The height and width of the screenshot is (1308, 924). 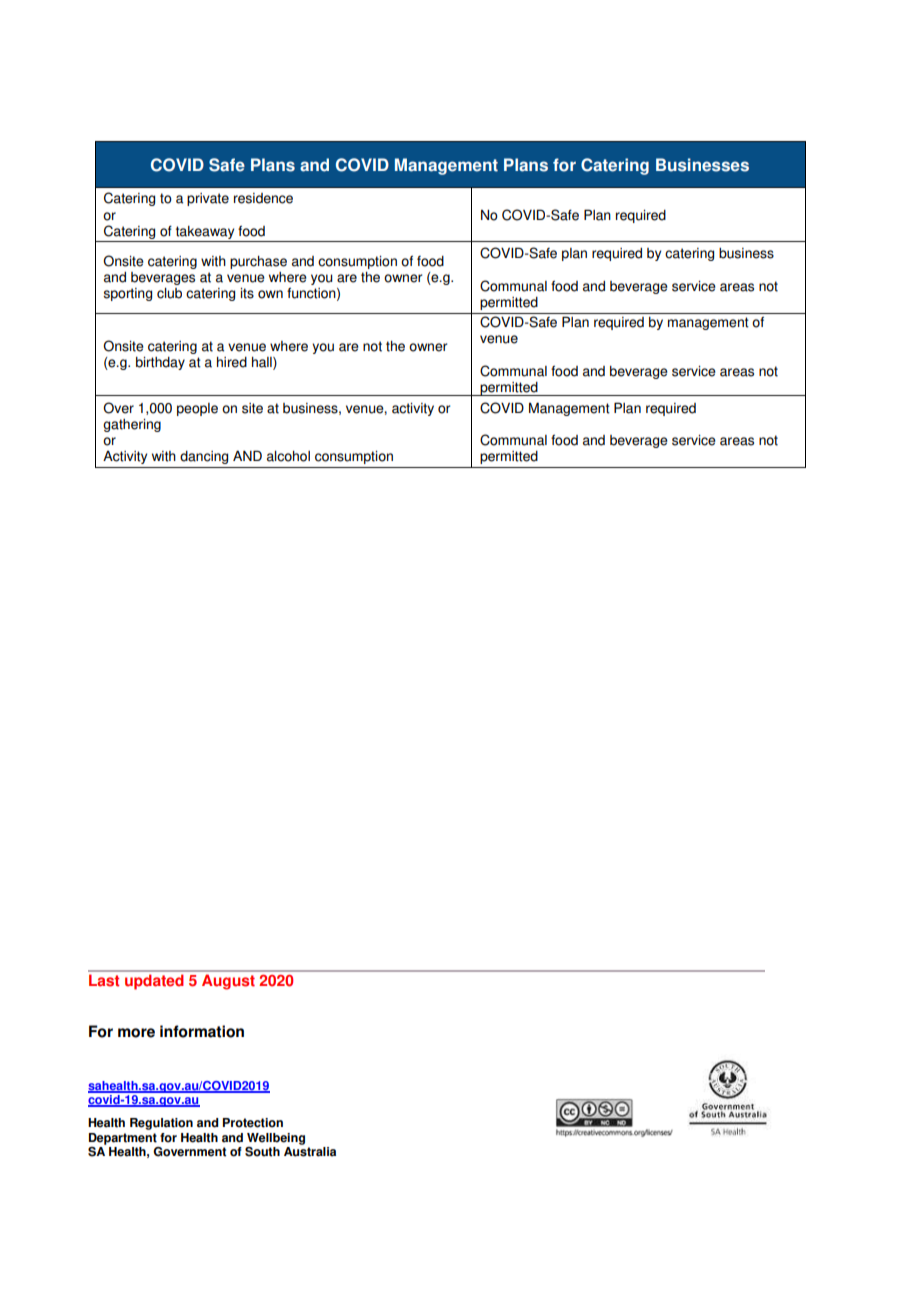 I want to click on sporting, so click(x=127, y=294).
